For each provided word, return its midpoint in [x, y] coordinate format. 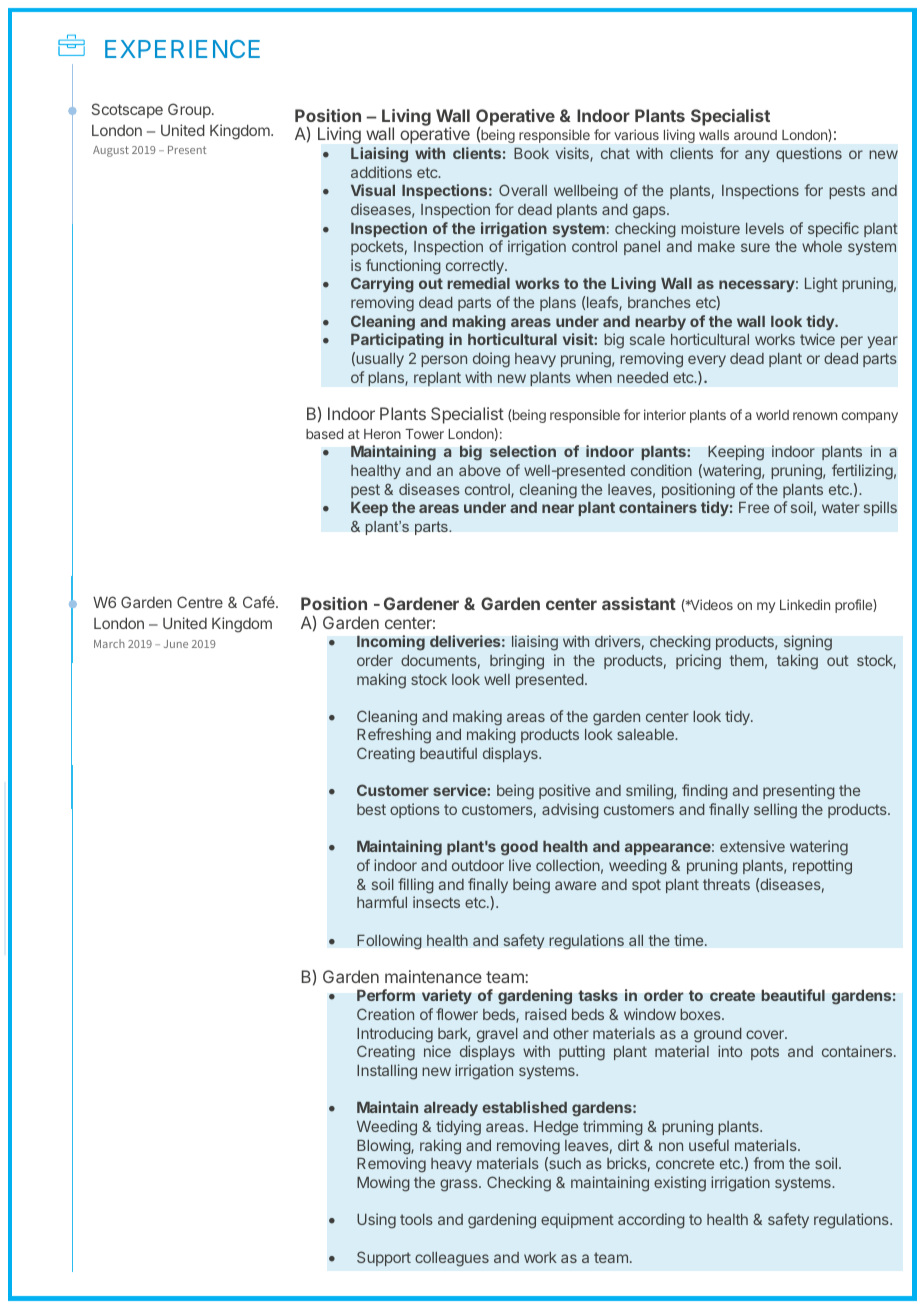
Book [531, 153]
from [769, 1163]
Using [376, 1221]
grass [460, 1185]
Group [190, 110]
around [755, 135]
